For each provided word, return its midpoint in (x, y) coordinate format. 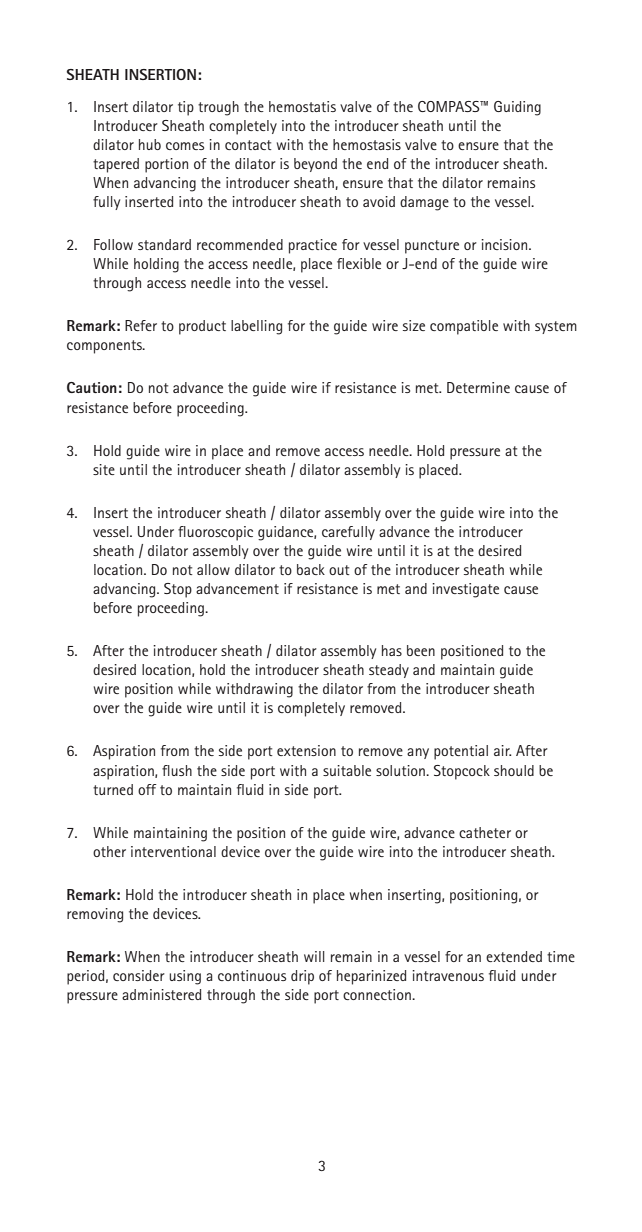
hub (150, 144)
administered (161, 994)
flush (177, 770)
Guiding (517, 108)
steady (389, 671)
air (502, 750)
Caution (92, 387)
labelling (256, 327)
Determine (478, 387)
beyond (315, 165)
